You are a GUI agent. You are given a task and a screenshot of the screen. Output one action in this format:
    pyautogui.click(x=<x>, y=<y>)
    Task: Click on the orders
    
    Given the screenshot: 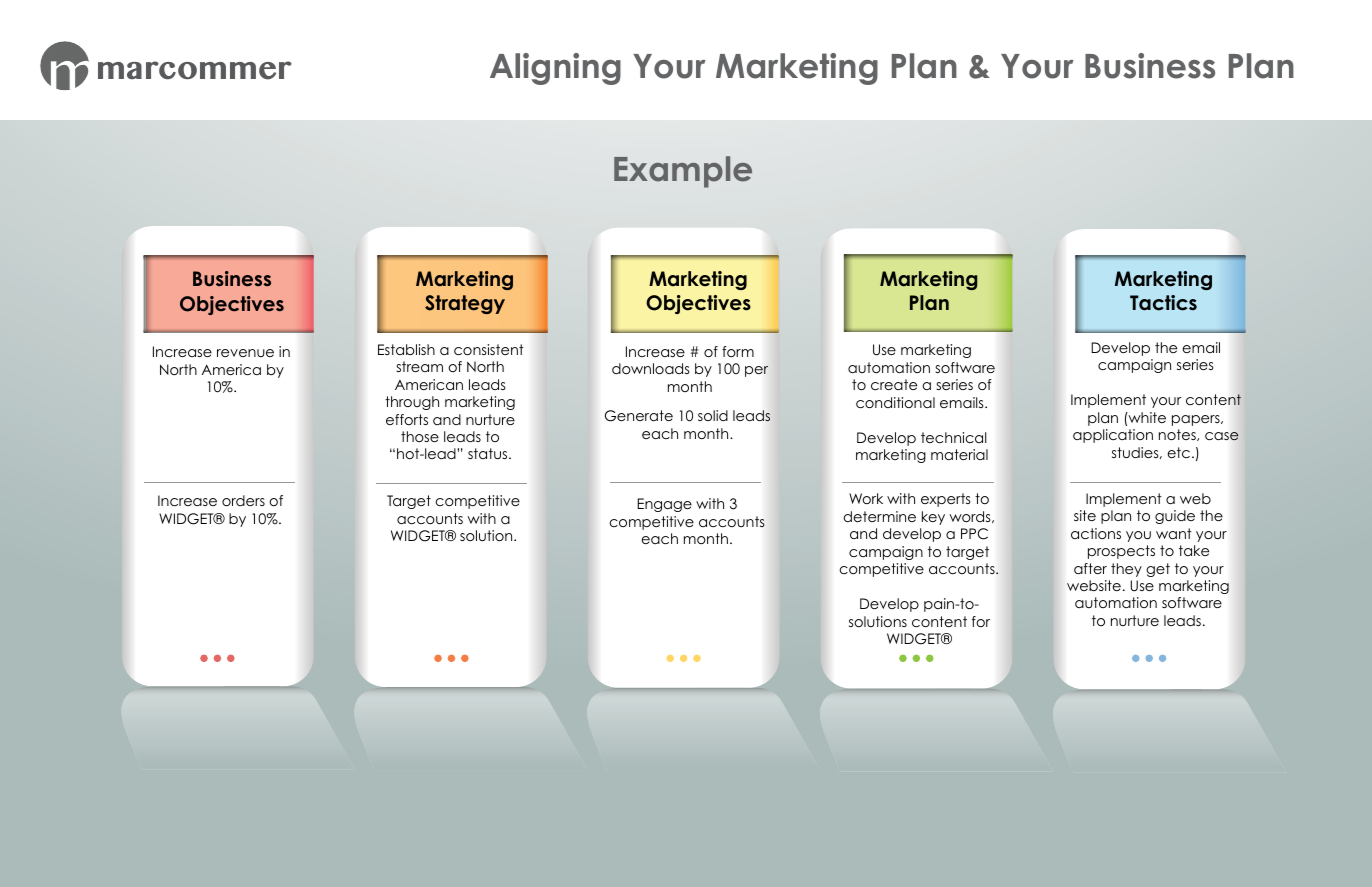 What is the action you would take?
    pyautogui.click(x=243, y=500)
